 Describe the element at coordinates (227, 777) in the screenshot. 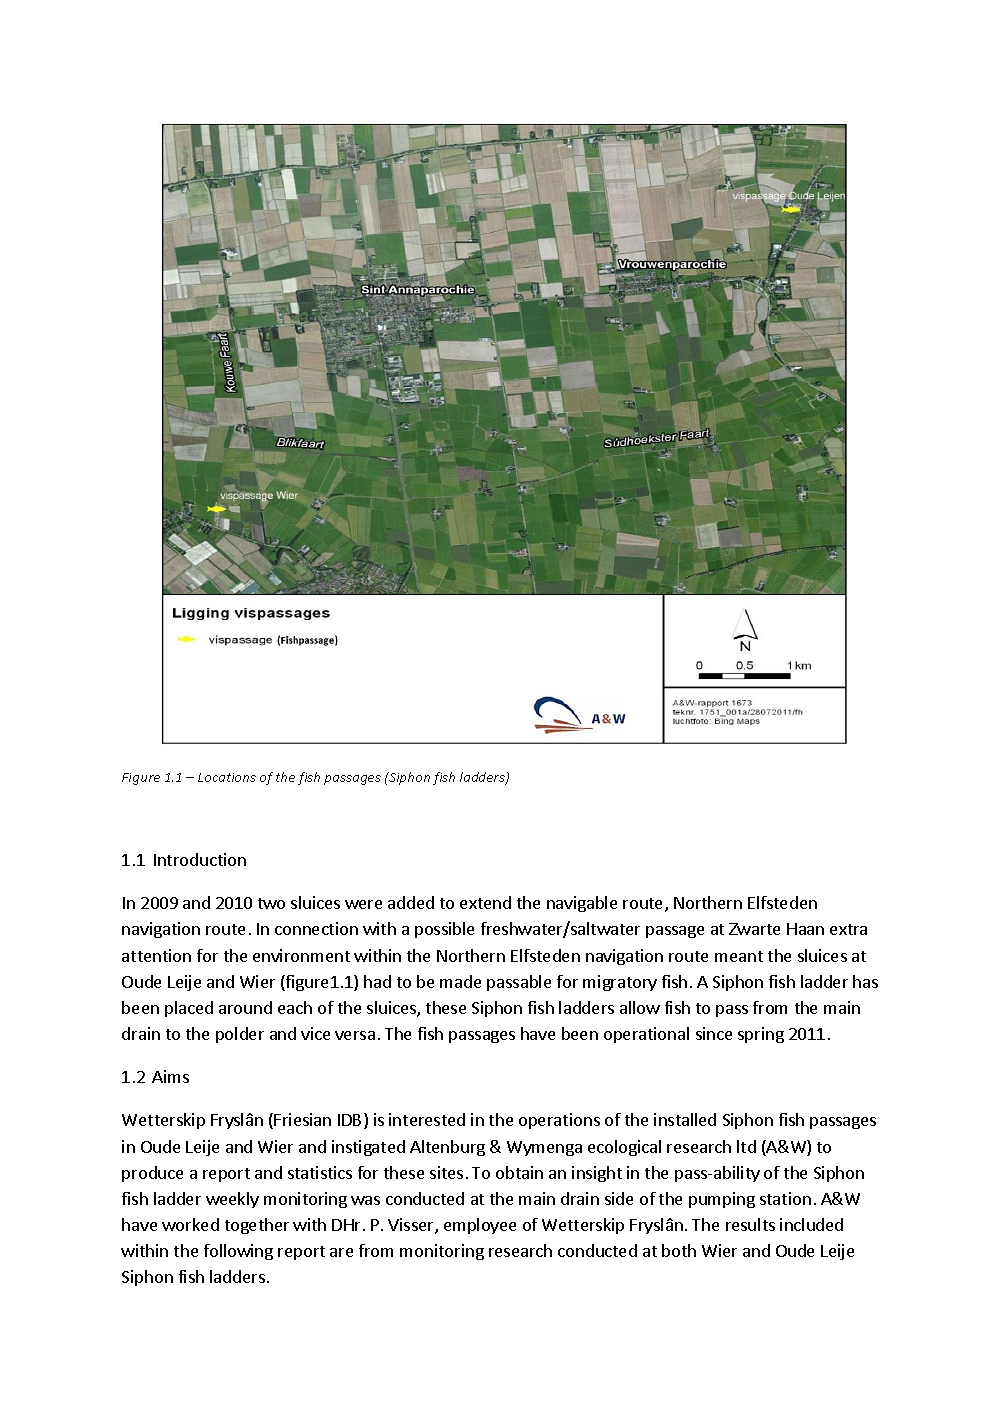

I see `Locations` at that location.
